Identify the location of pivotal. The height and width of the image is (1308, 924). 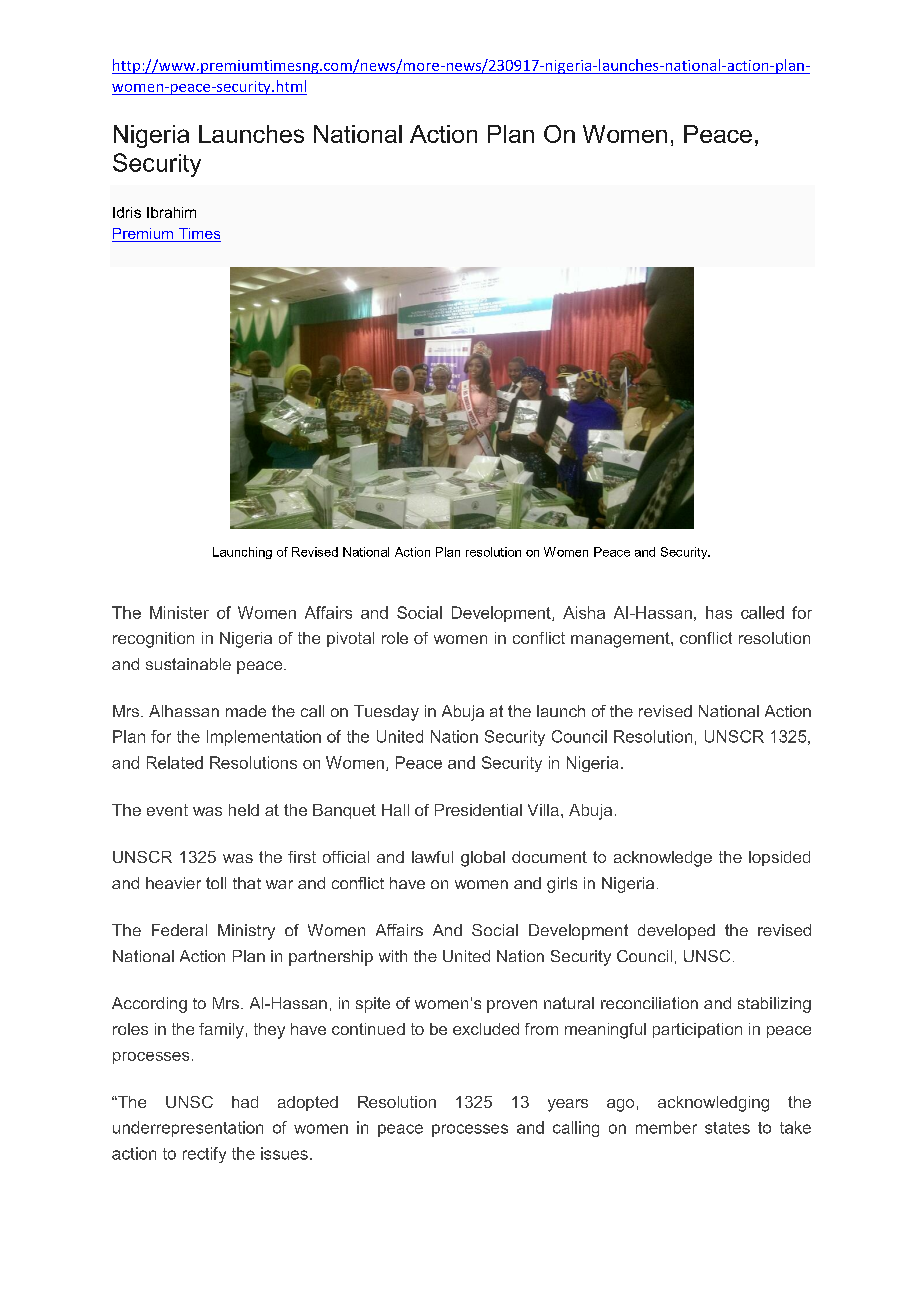
(350, 639).
